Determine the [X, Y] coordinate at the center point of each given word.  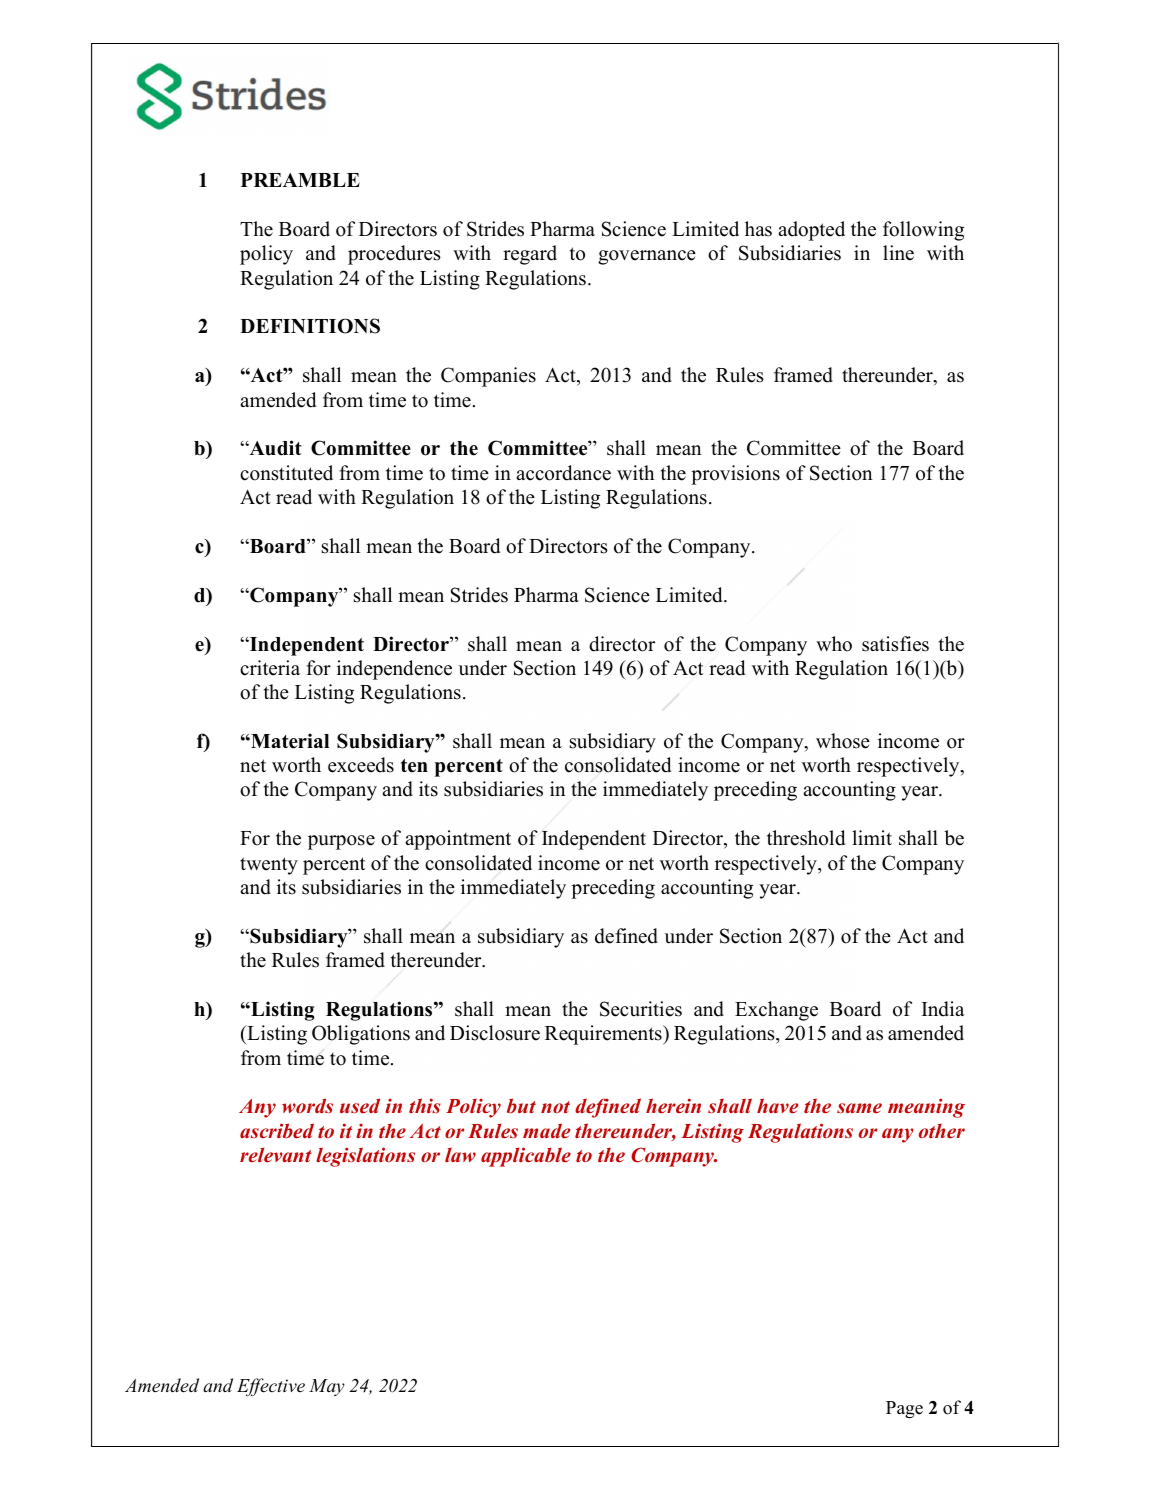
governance [647, 257]
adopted [811, 231]
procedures [394, 255]
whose [843, 741]
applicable [526, 1157]
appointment [458, 840]
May [327, 1387]
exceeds [361, 765]
